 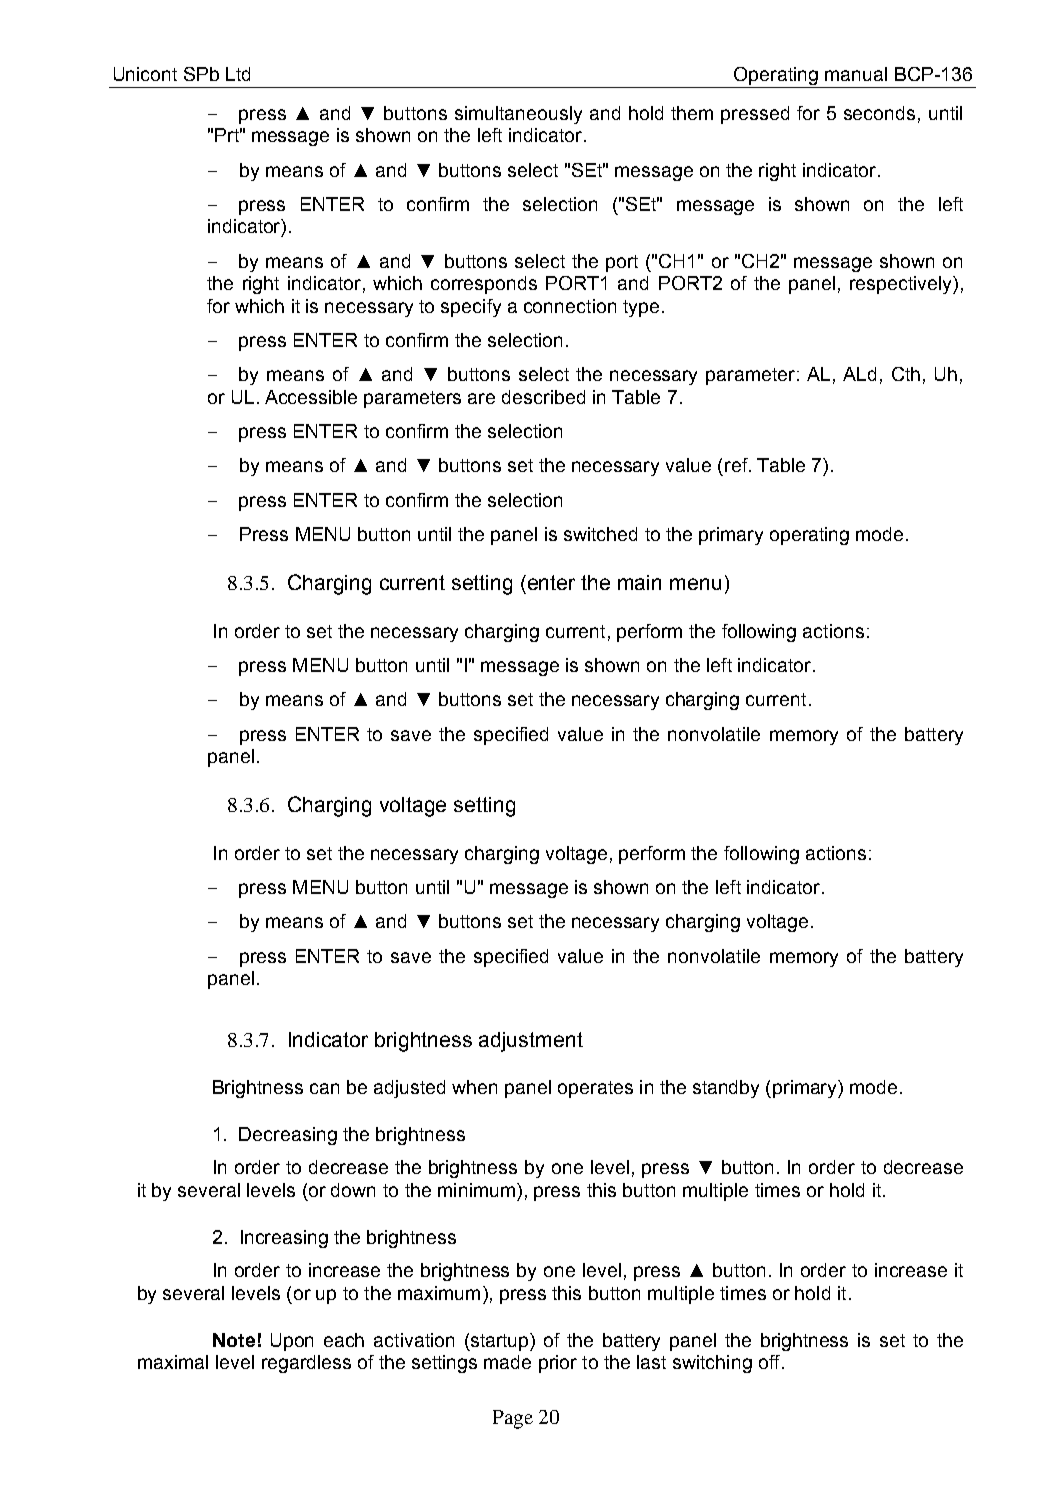 I want to click on adjustment, so click(x=531, y=1042).
